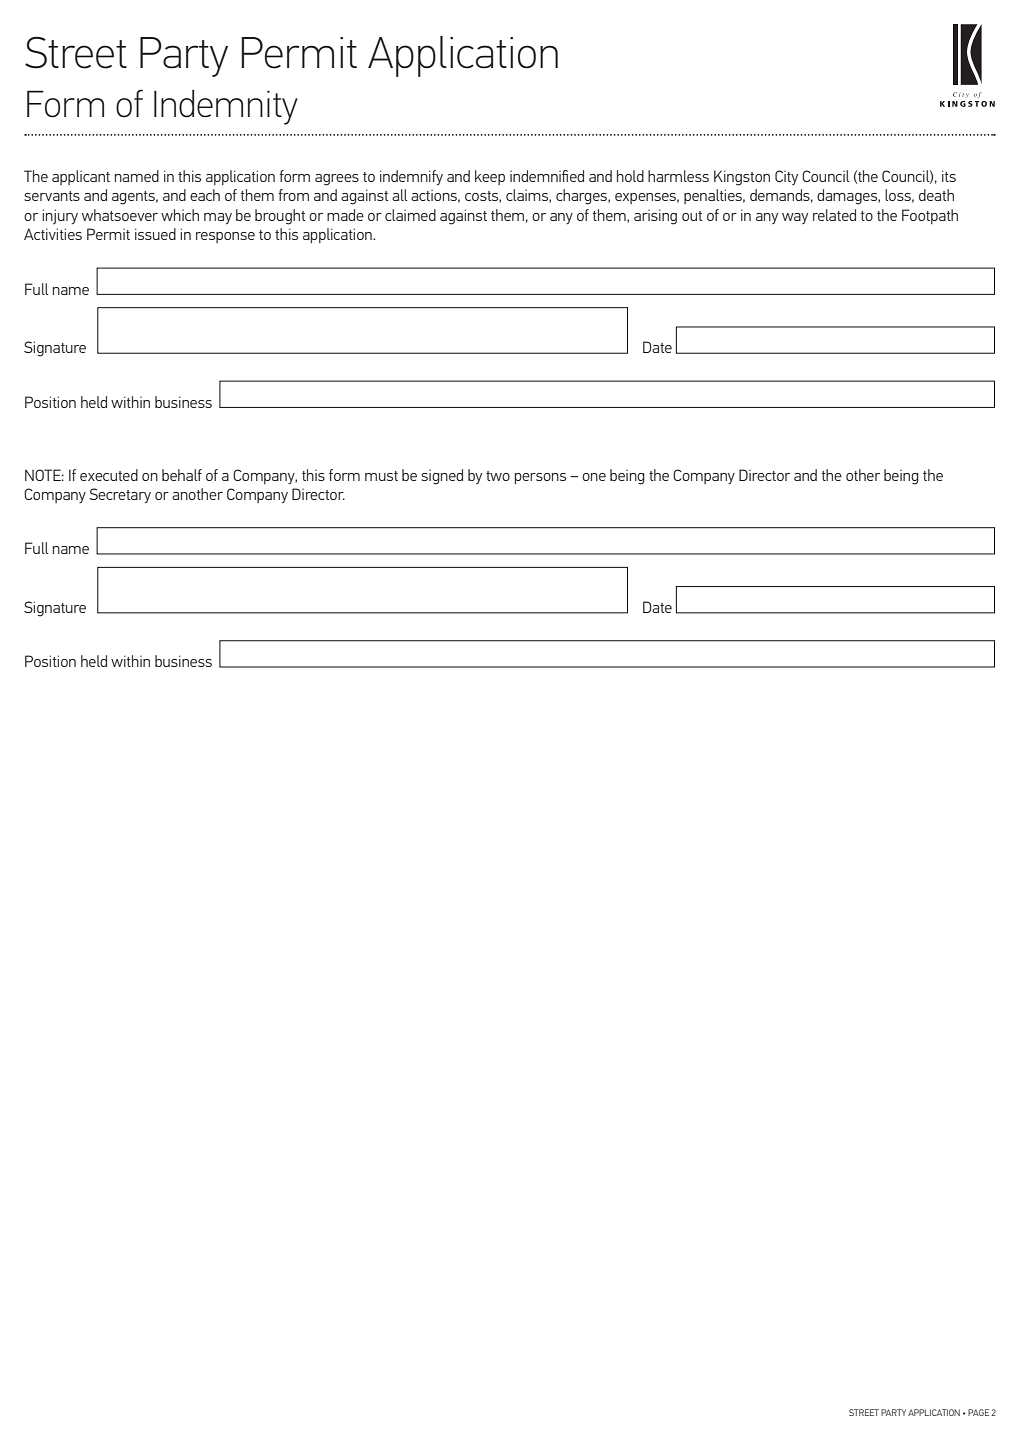 The height and width of the document is (1440, 1019). What do you see at coordinates (540, 478) in the document?
I see `persons` at bounding box center [540, 478].
